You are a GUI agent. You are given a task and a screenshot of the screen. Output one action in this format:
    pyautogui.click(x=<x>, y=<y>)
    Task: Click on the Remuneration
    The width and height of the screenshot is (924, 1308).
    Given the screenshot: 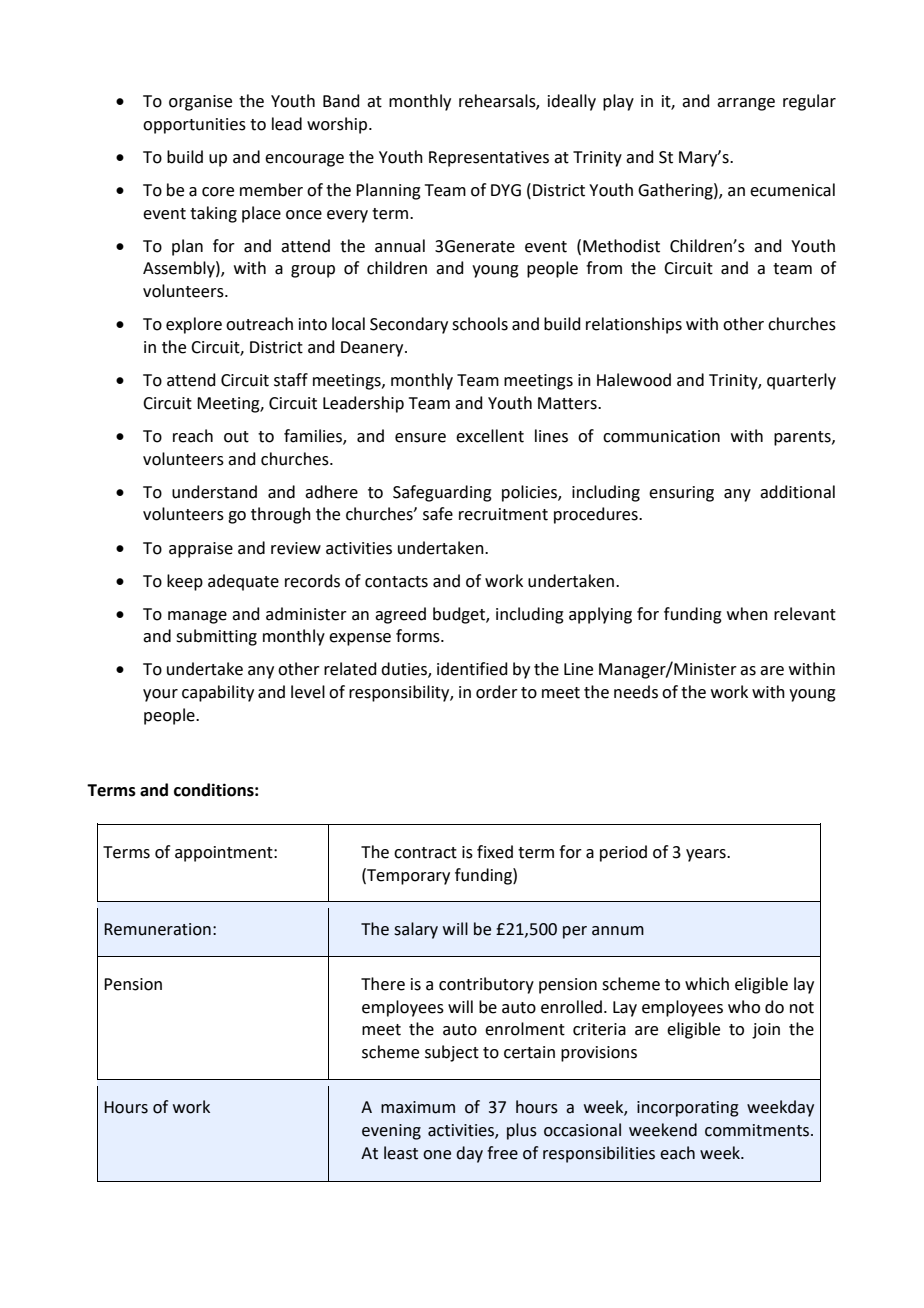 What is the action you would take?
    pyautogui.click(x=157, y=929)
